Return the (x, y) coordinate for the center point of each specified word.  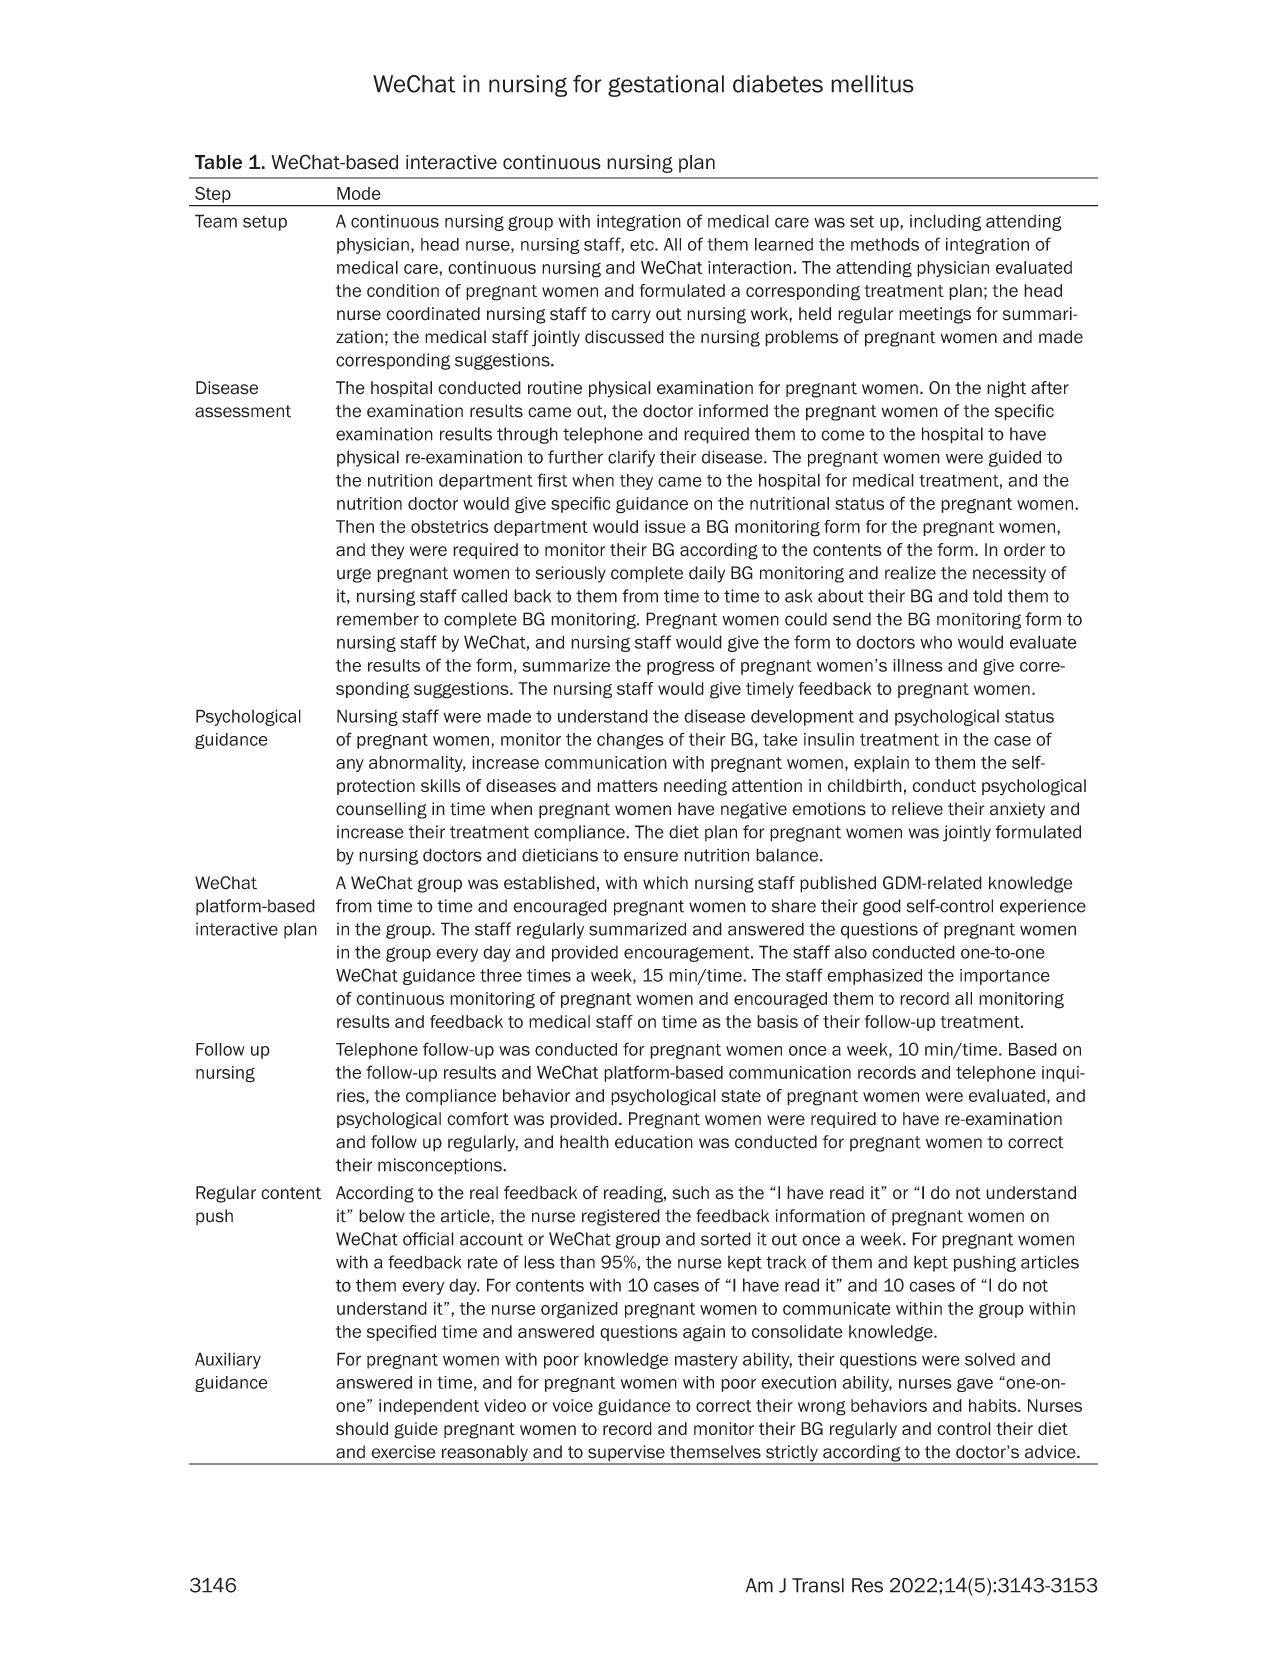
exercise (403, 1452)
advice (1051, 1452)
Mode (359, 193)
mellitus (872, 84)
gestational (666, 86)
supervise (626, 1454)
